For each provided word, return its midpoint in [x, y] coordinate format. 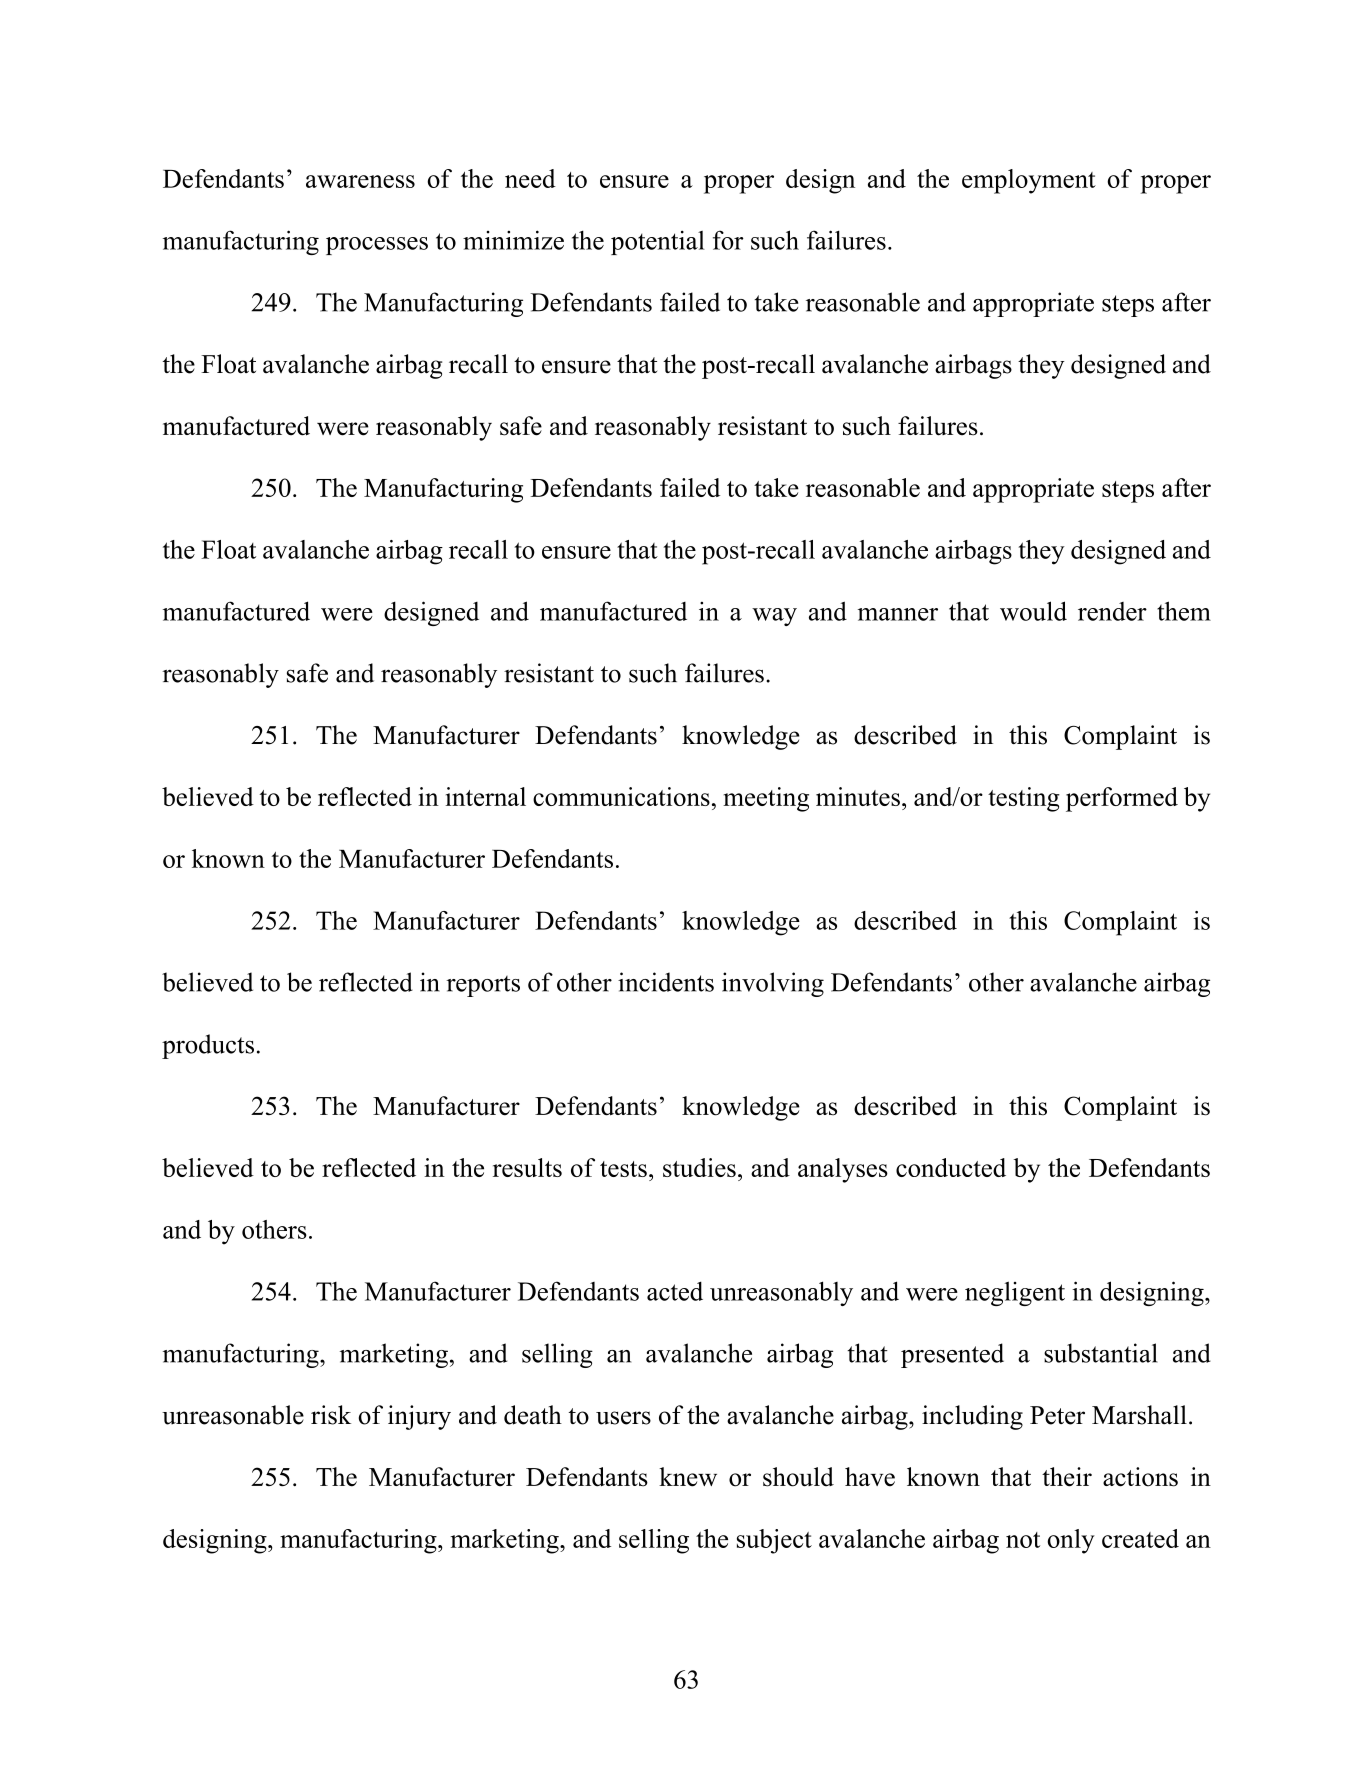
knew [688, 1477]
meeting [766, 799]
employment [1029, 181]
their [1067, 1477]
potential [658, 243]
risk [331, 1415]
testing [1024, 799]
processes [377, 246]
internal [485, 796]
